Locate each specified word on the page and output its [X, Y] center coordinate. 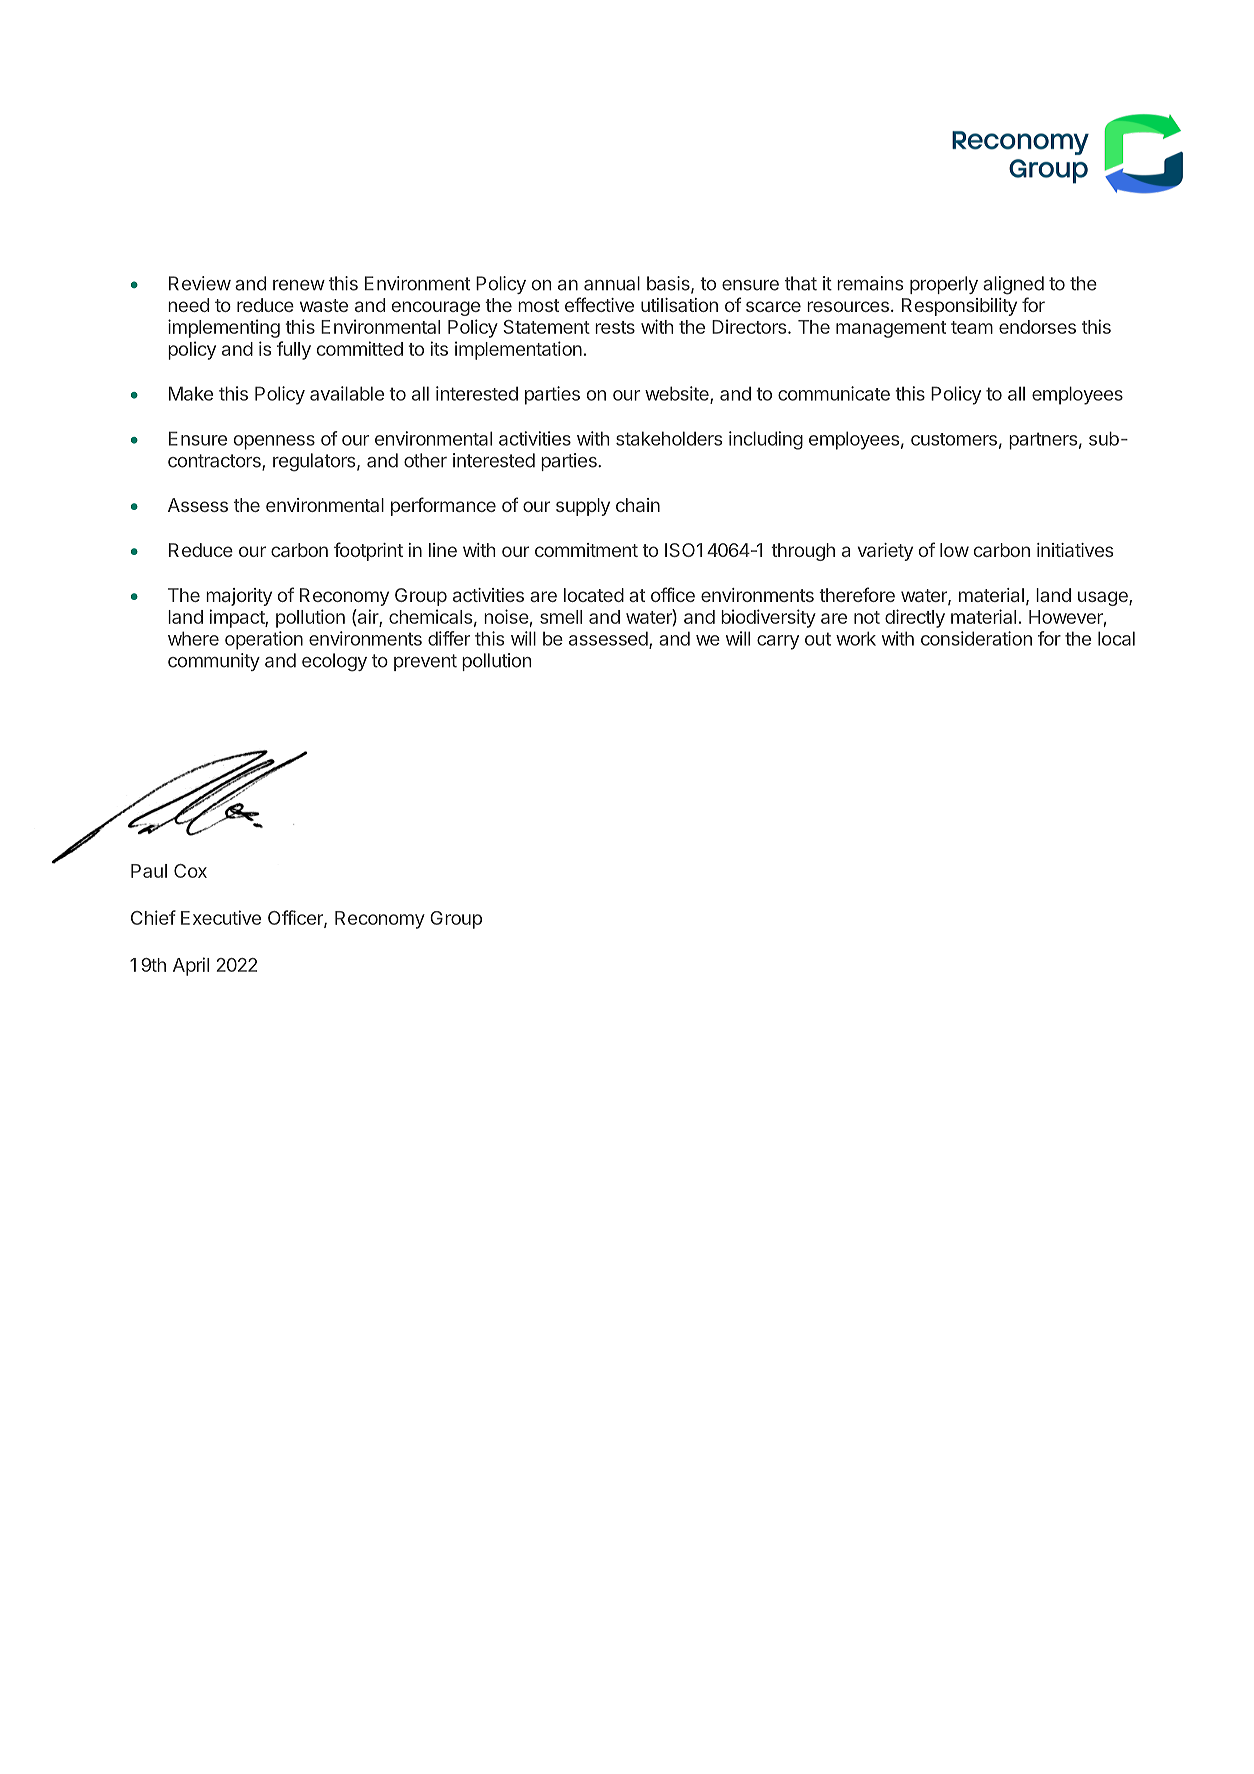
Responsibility [959, 307]
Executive [221, 917]
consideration [976, 638]
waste [324, 305]
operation [264, 640]
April [191, 966]
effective [599, 304]
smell [561, 617]
